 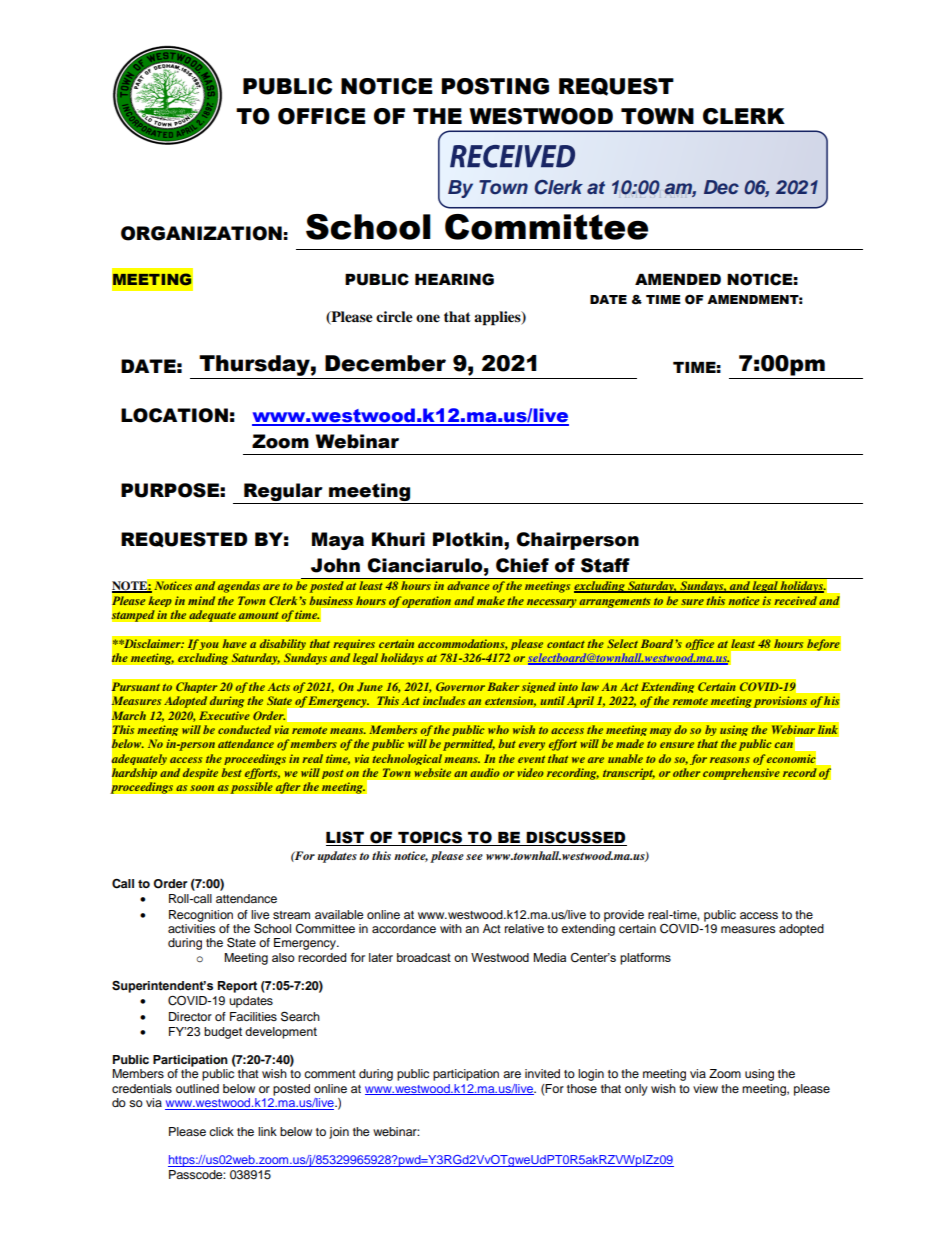 I want to click on ORGANIZATION, so click(x=201, y=233).
